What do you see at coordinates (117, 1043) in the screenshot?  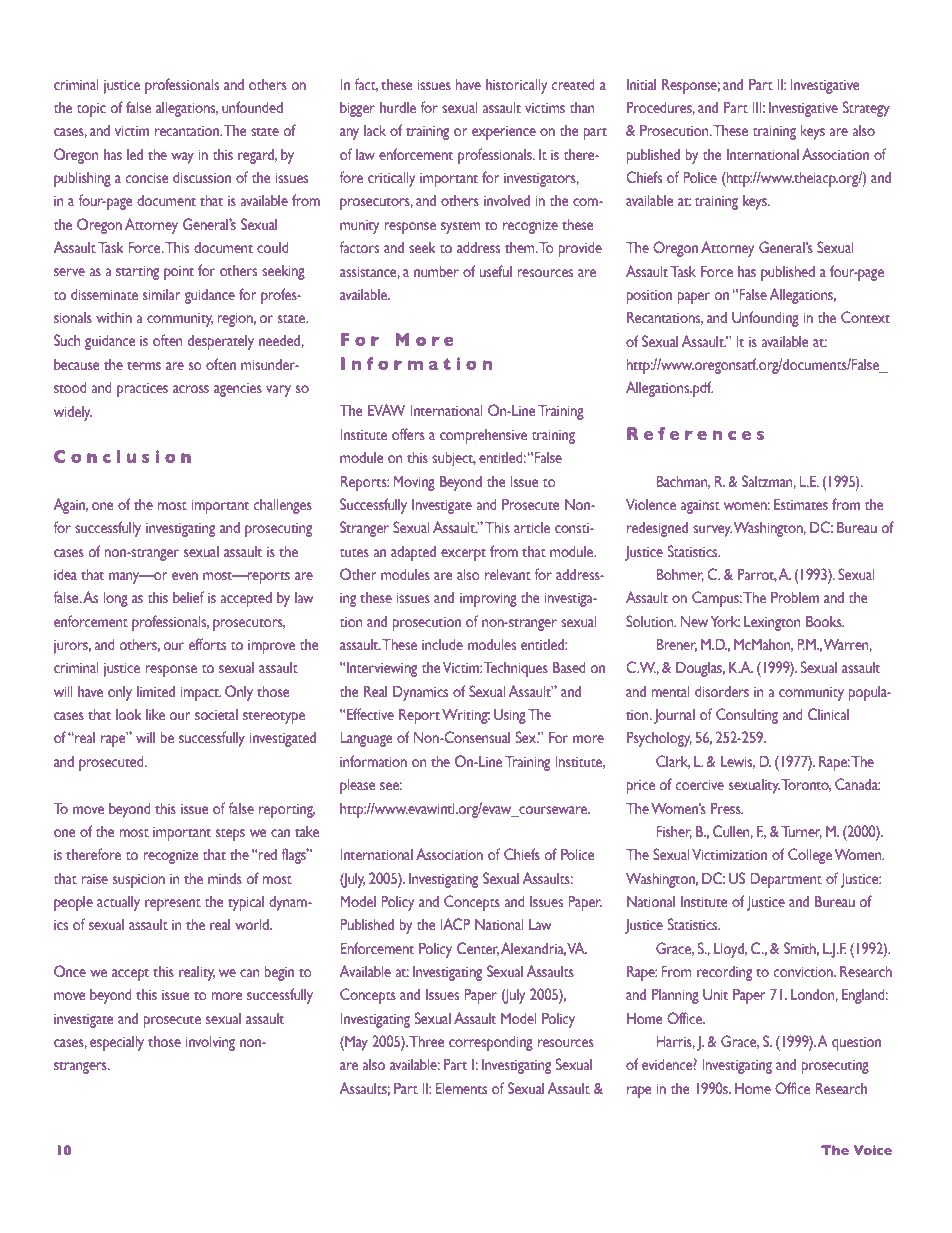 I see `especially` at bounding box center [117, 1043].
